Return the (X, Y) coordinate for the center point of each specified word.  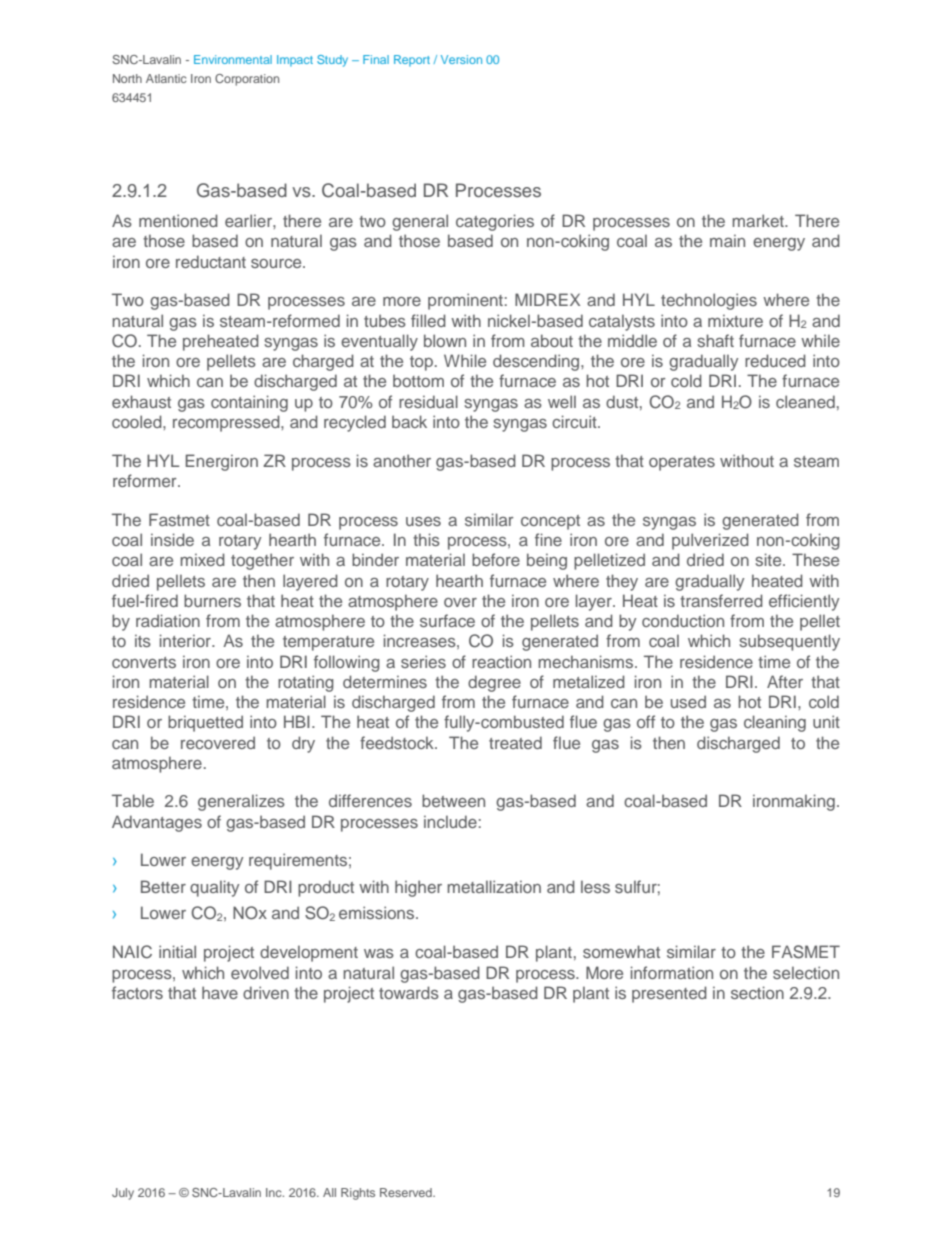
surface (447, 620)
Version (461, 59)
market (759, 220)
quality (214, 888)
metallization (494, 886)
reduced (775, 360)
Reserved (407, 1192)
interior (186, 640)
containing (249, 403)
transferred (721, 600)
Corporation (247, 80)
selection (806, 972)
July (123, 1194)
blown (445, 340)
